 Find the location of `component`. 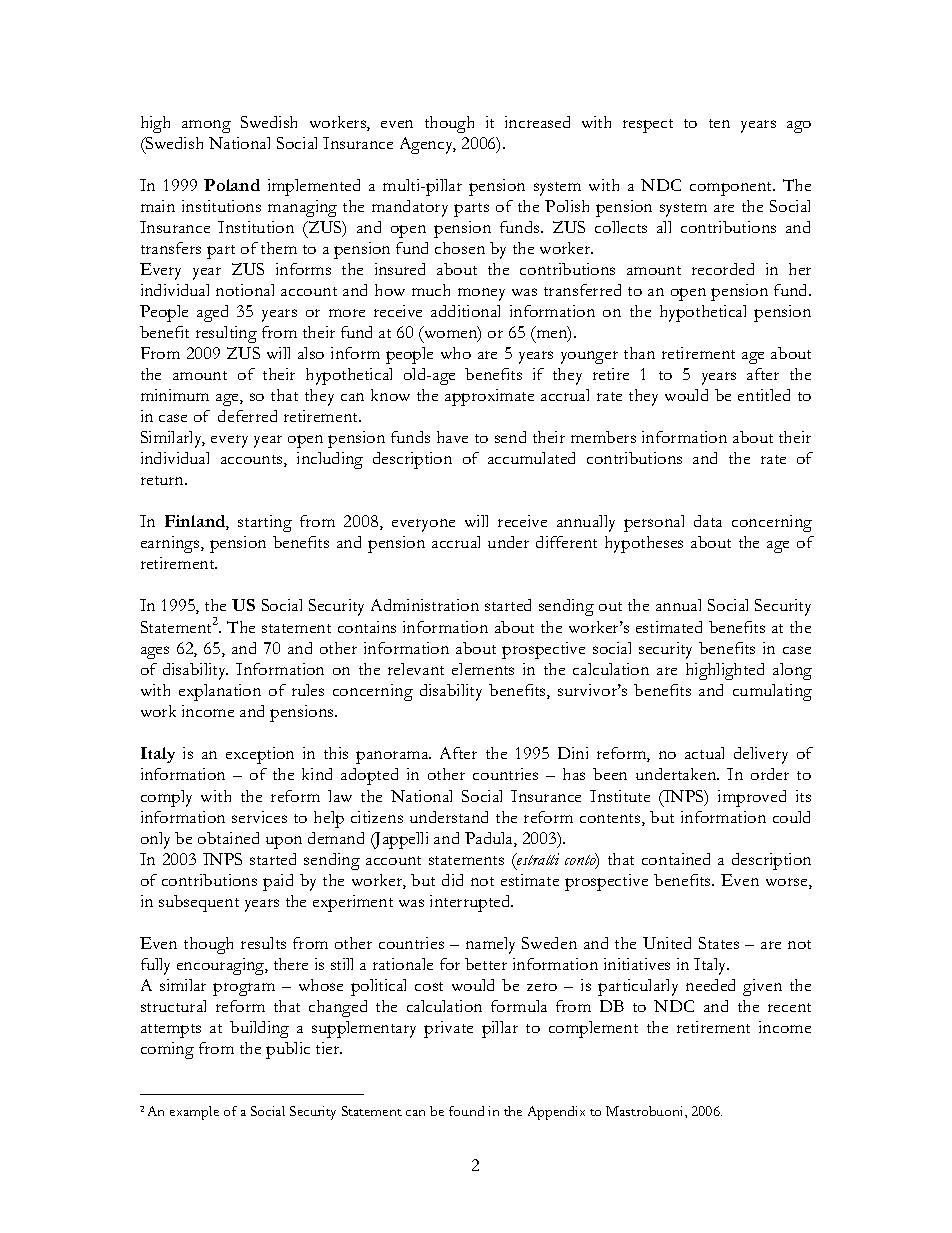

component is located at coordinates (732, 189).
